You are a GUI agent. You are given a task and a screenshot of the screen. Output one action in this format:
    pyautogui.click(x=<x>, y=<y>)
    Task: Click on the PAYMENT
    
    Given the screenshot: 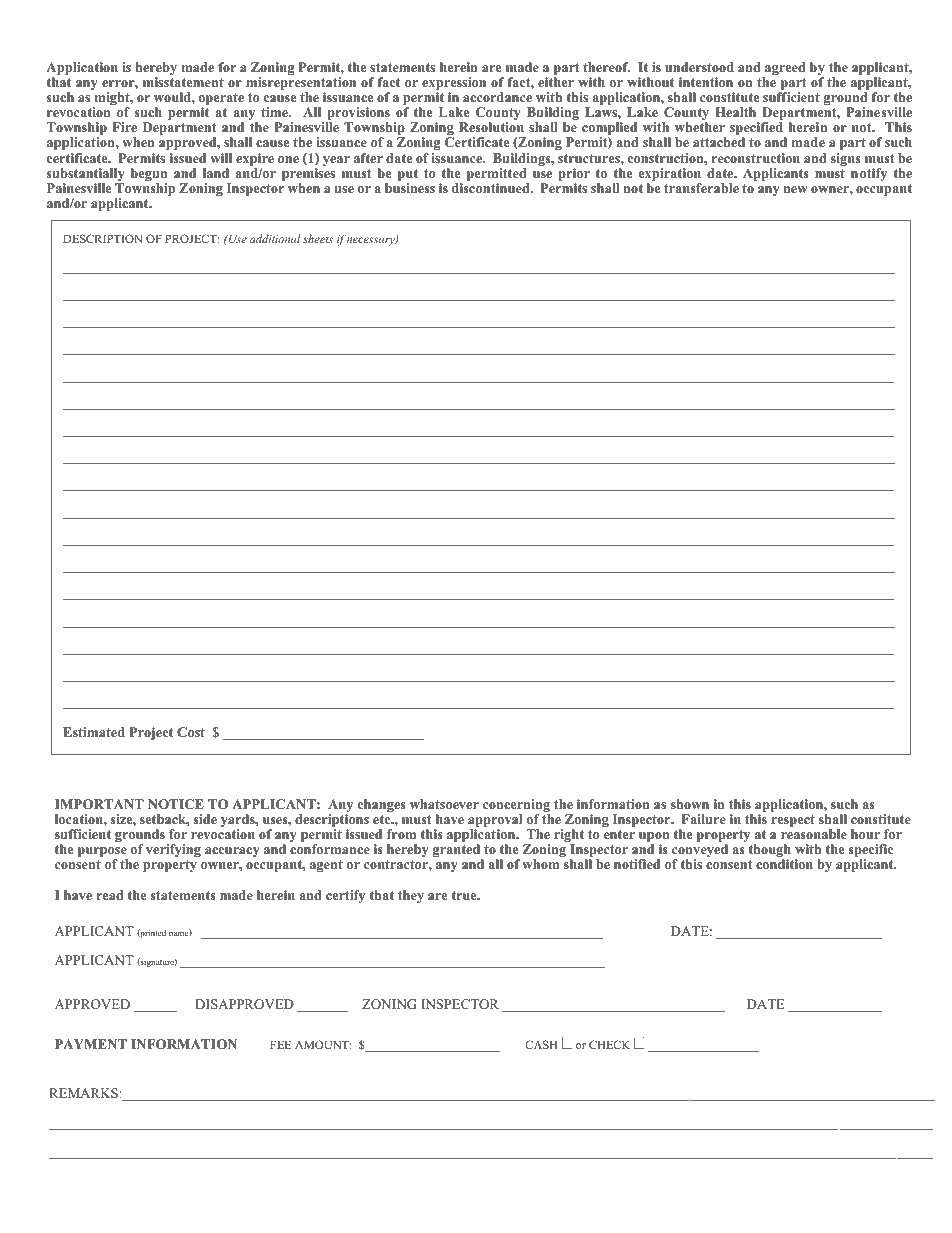 What is the action you would take?
    pyautogui.click(x=91, y=1044)
